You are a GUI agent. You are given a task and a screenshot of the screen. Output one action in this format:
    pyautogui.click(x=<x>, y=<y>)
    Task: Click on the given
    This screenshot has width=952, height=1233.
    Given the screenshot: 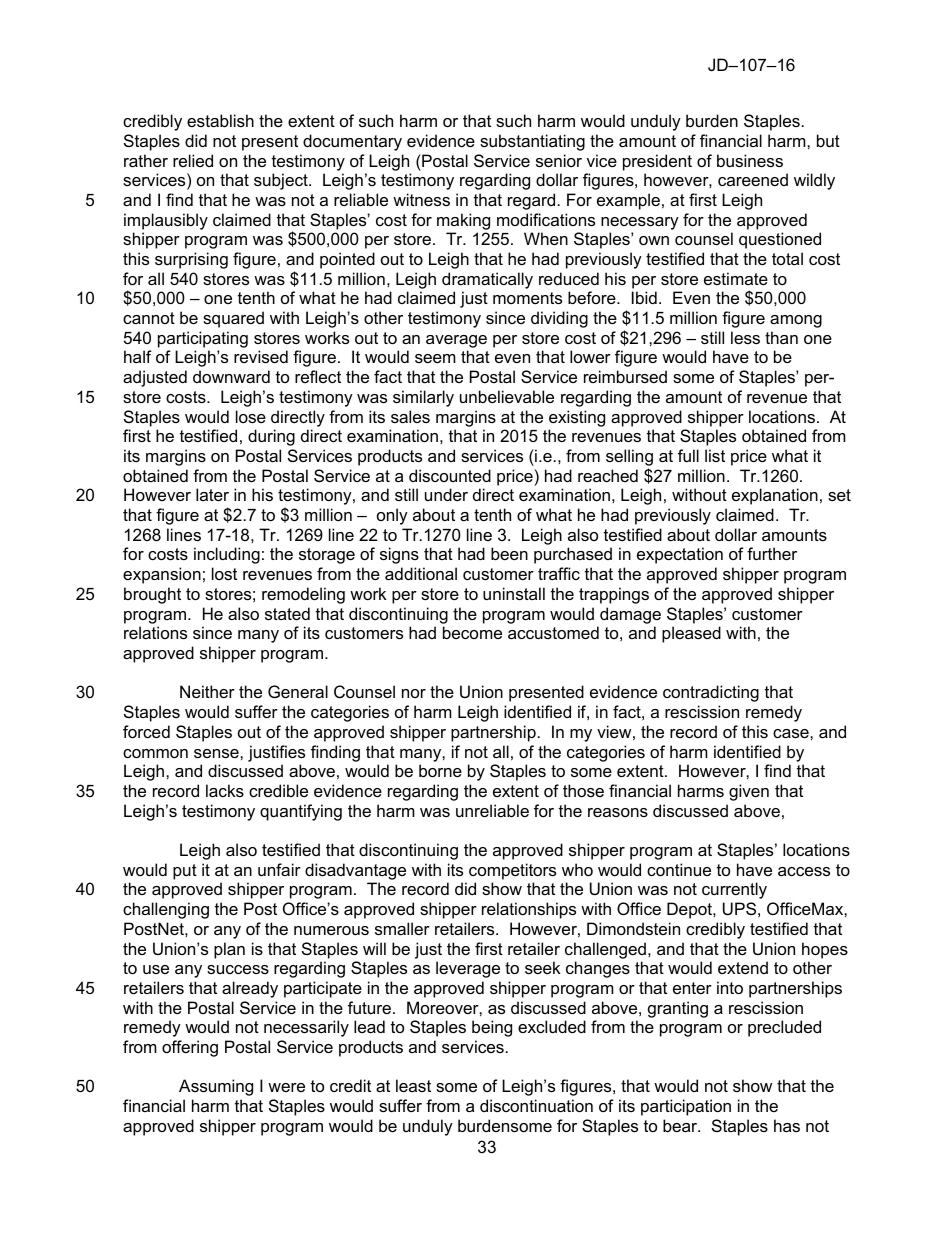 What is the action you would take?
    pyautogui.click(x=749, y=792)
